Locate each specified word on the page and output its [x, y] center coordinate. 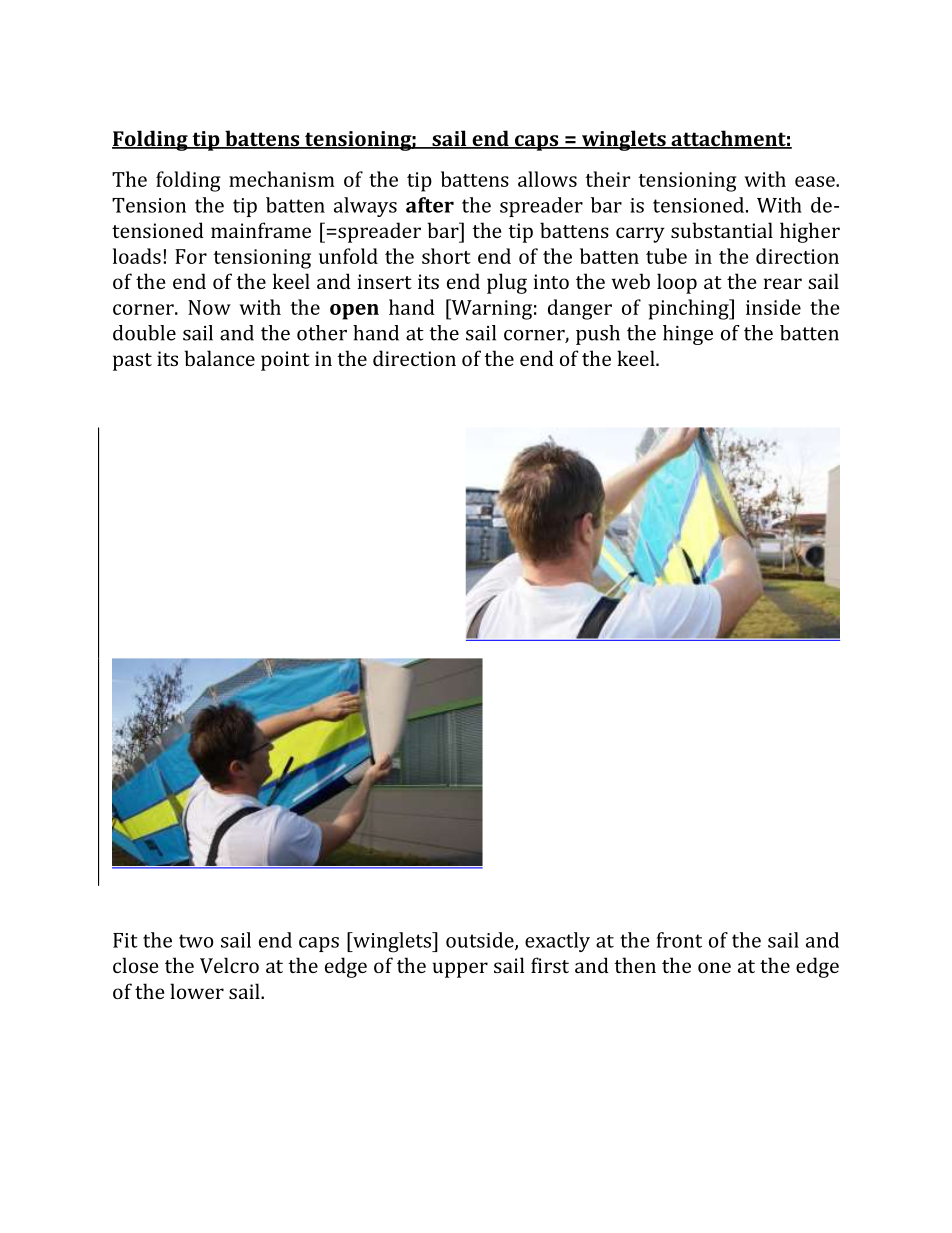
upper [460, 970]
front [679, 940]
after [430, 205]
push [598, 335]
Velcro [229, 965]
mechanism [282, 179]
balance [219, 358]
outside [481, 941]
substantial [722, 230]
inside [773, 307]
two [196, 941]
